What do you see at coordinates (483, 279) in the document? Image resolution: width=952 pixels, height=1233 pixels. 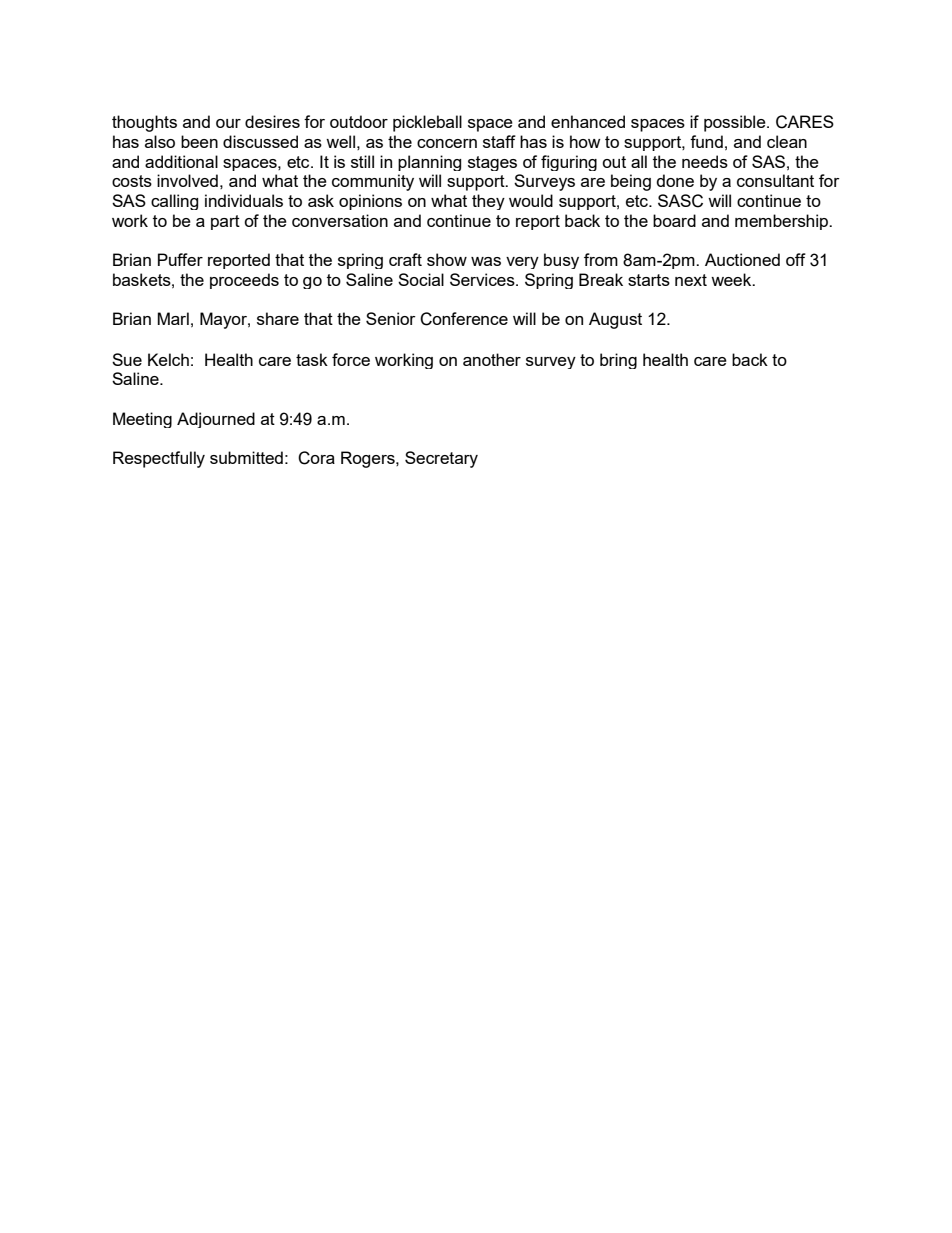 I see `Services` at bounding box center [483, 279].
